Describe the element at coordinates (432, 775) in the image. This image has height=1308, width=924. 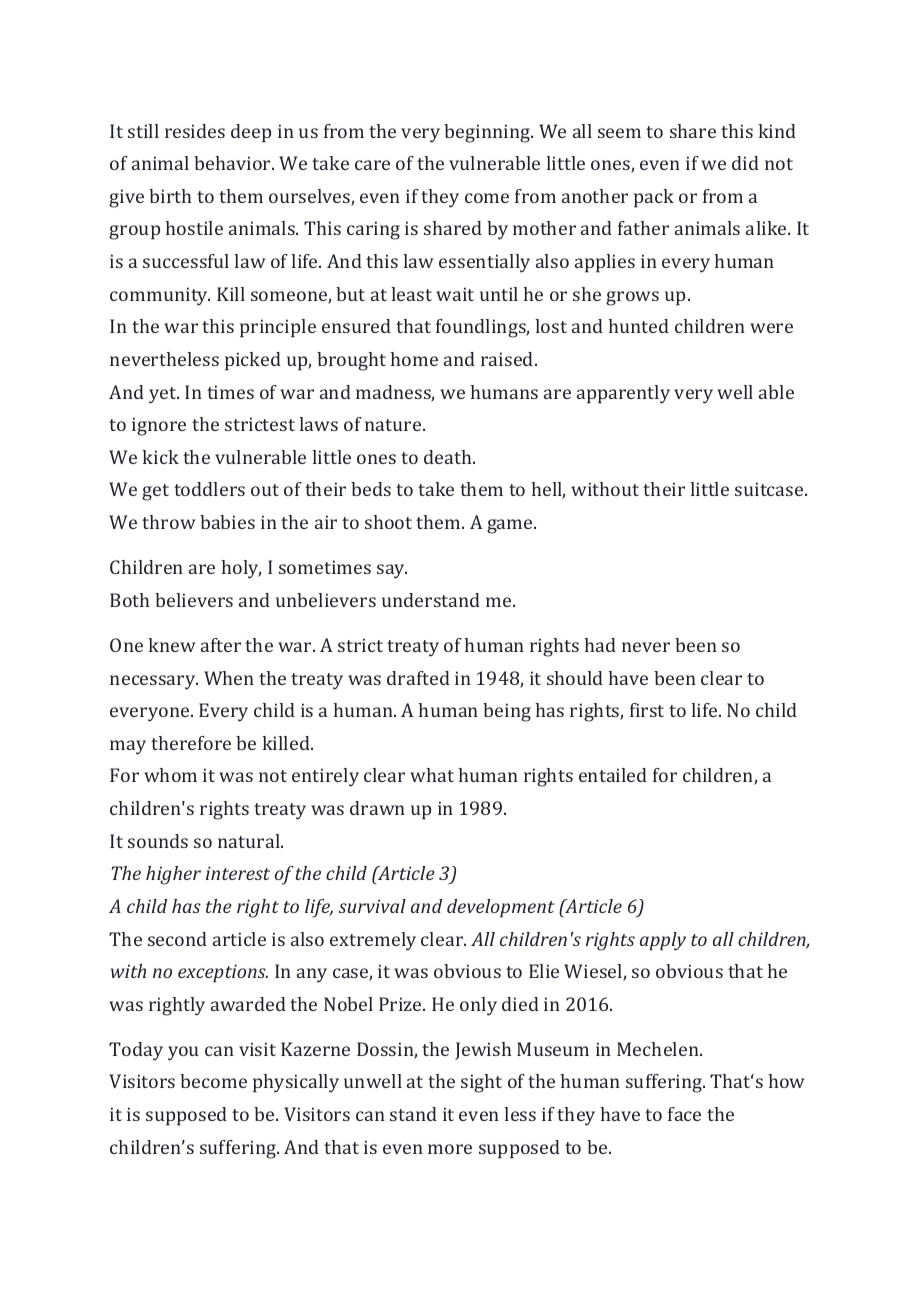
I see `what` at that location.
